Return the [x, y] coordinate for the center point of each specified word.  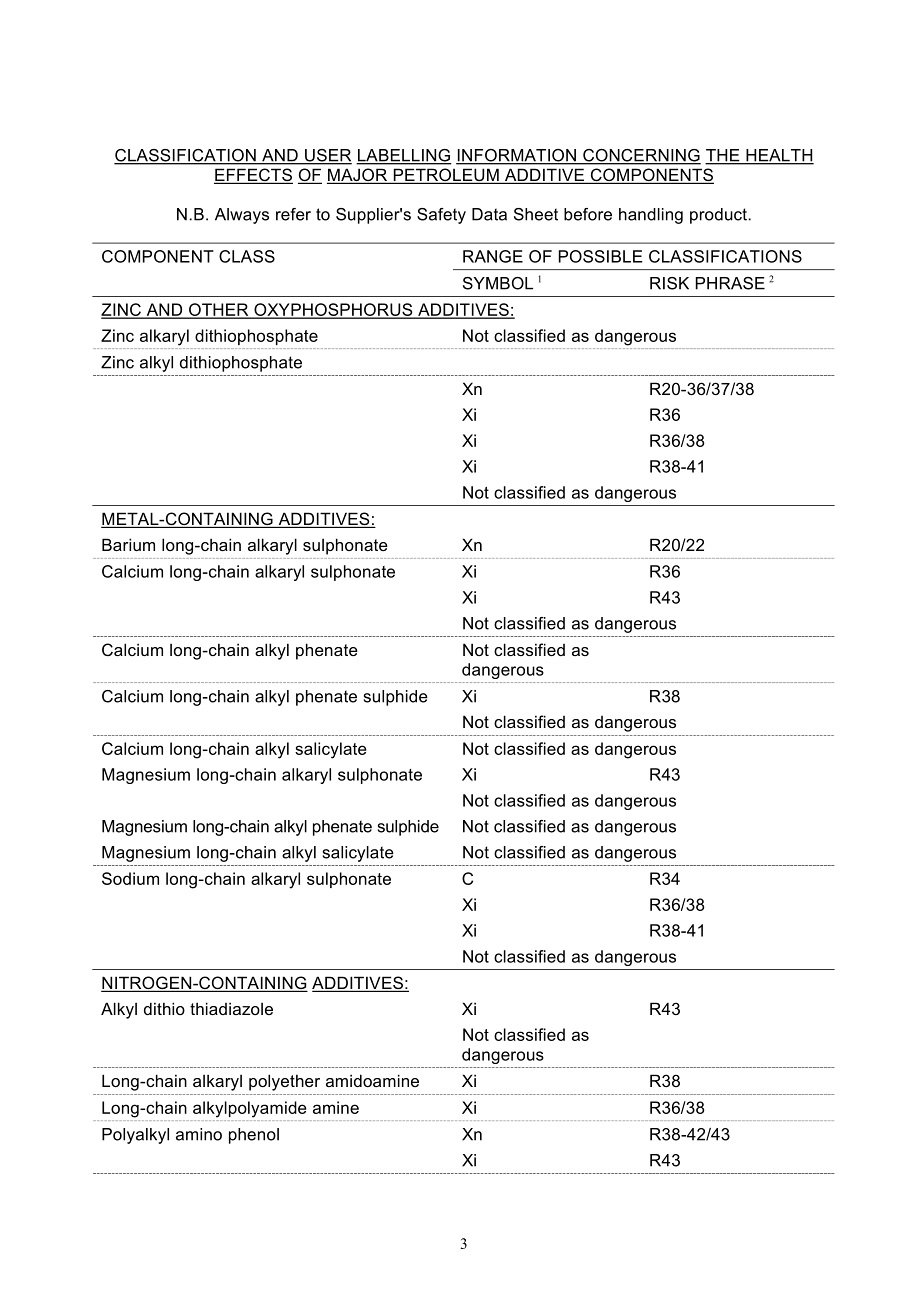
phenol [254, 1136]
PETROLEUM [446, 176]
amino [199, 1134]
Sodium [130, 878]
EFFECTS [253, 176]
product [719, 216]
